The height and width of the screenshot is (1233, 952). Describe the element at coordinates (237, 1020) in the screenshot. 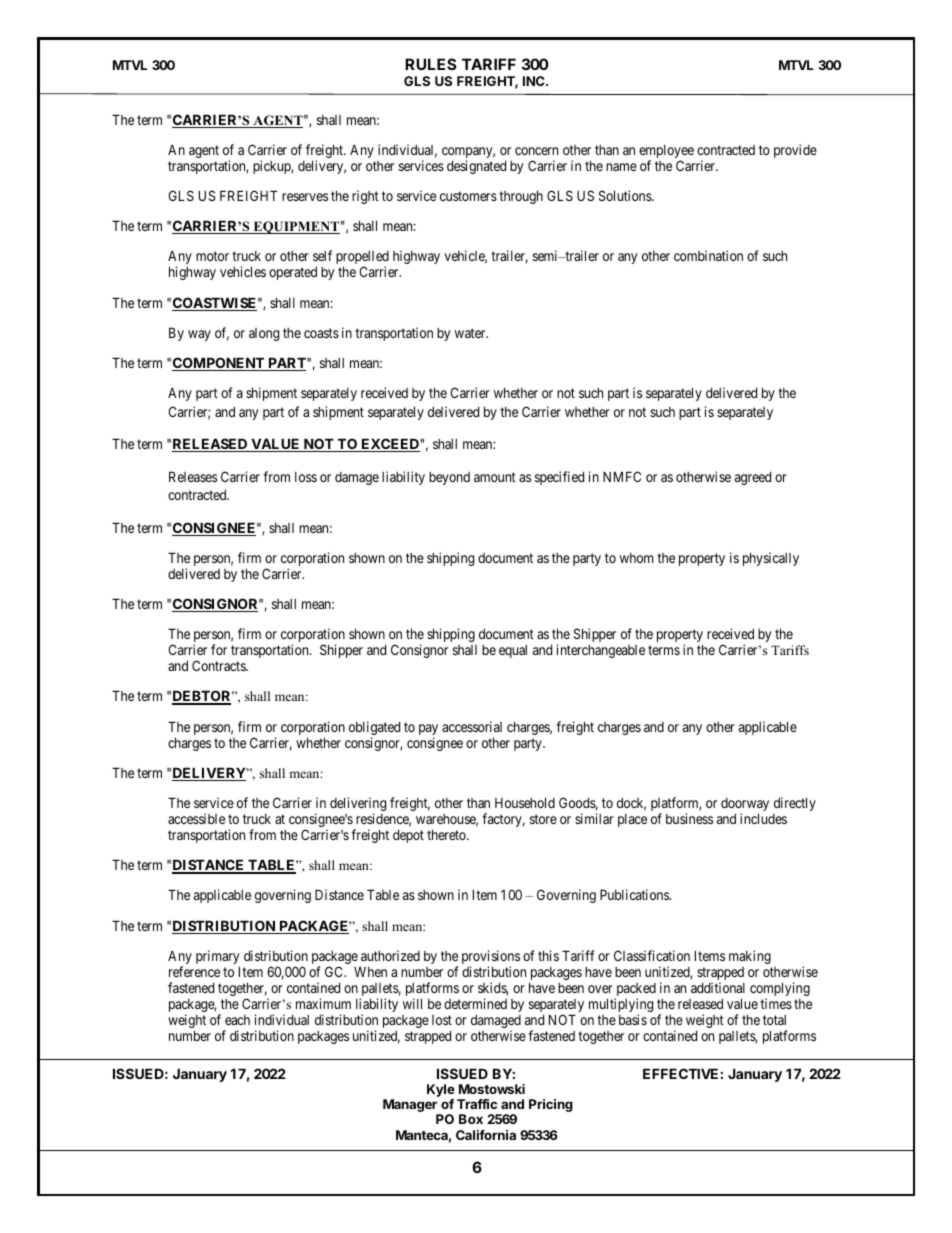

I see `each` at that location.
